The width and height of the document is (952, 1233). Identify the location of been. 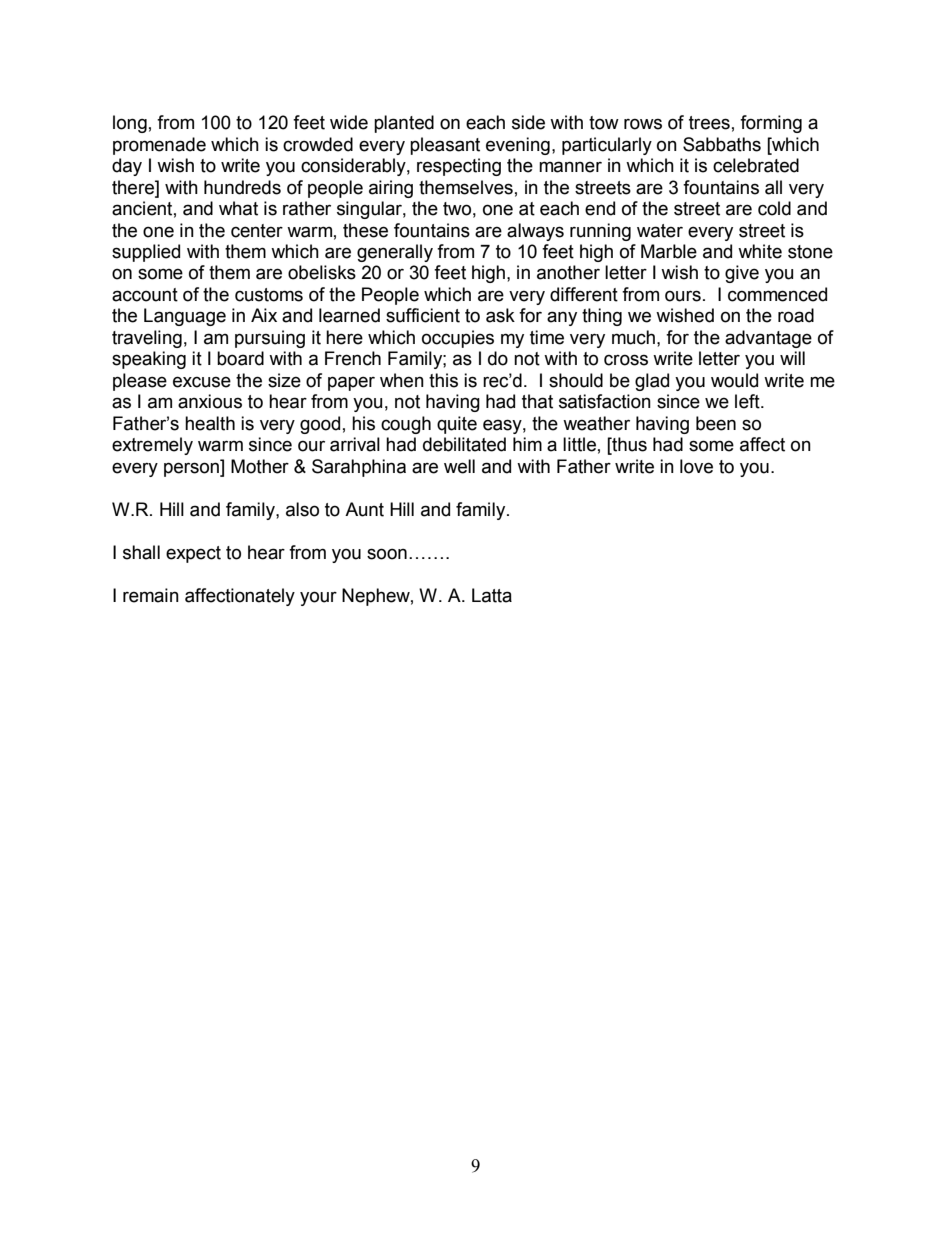
(716, 423).
